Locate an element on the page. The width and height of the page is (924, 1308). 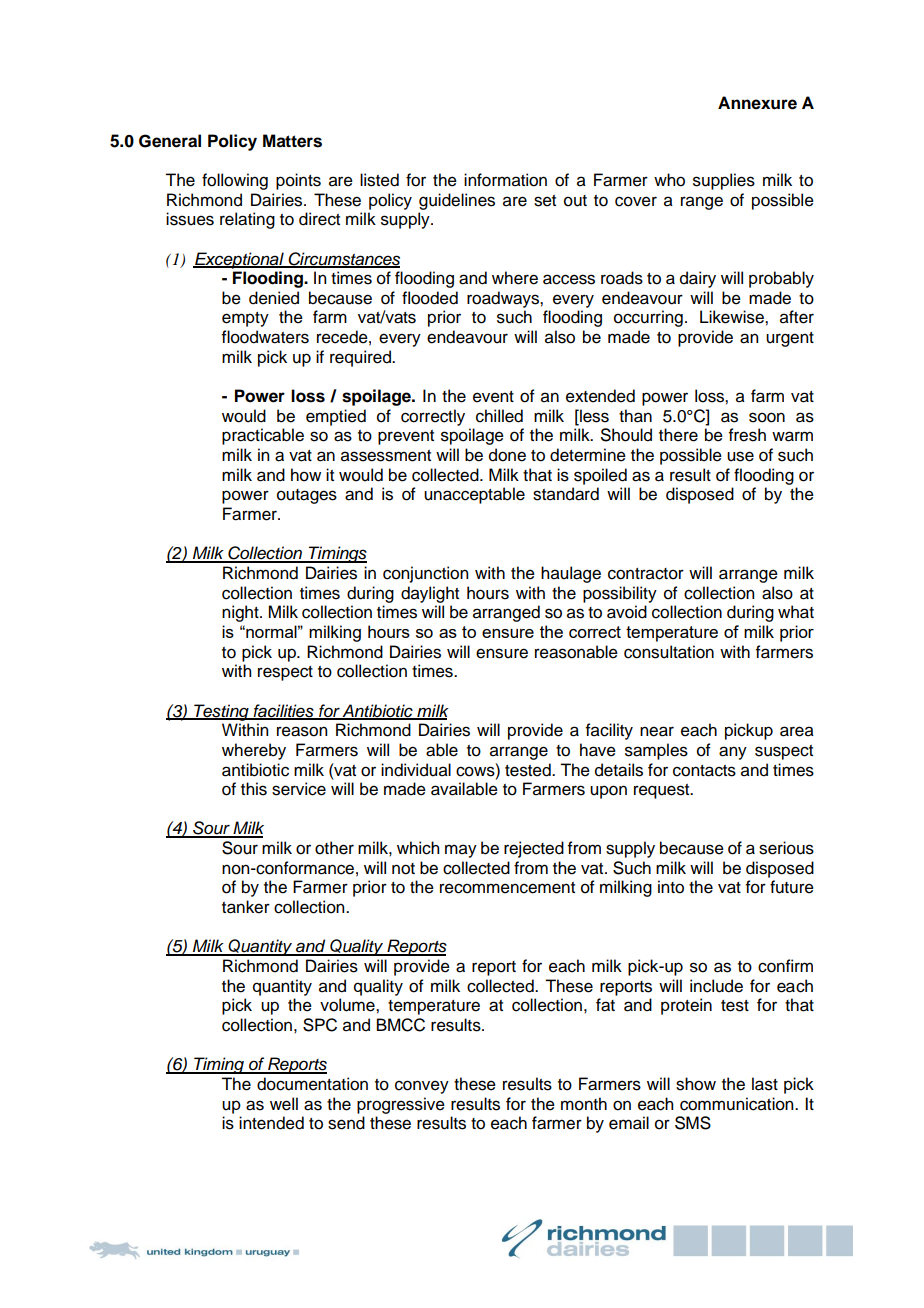
well is located at coordinates (284, 1104).
